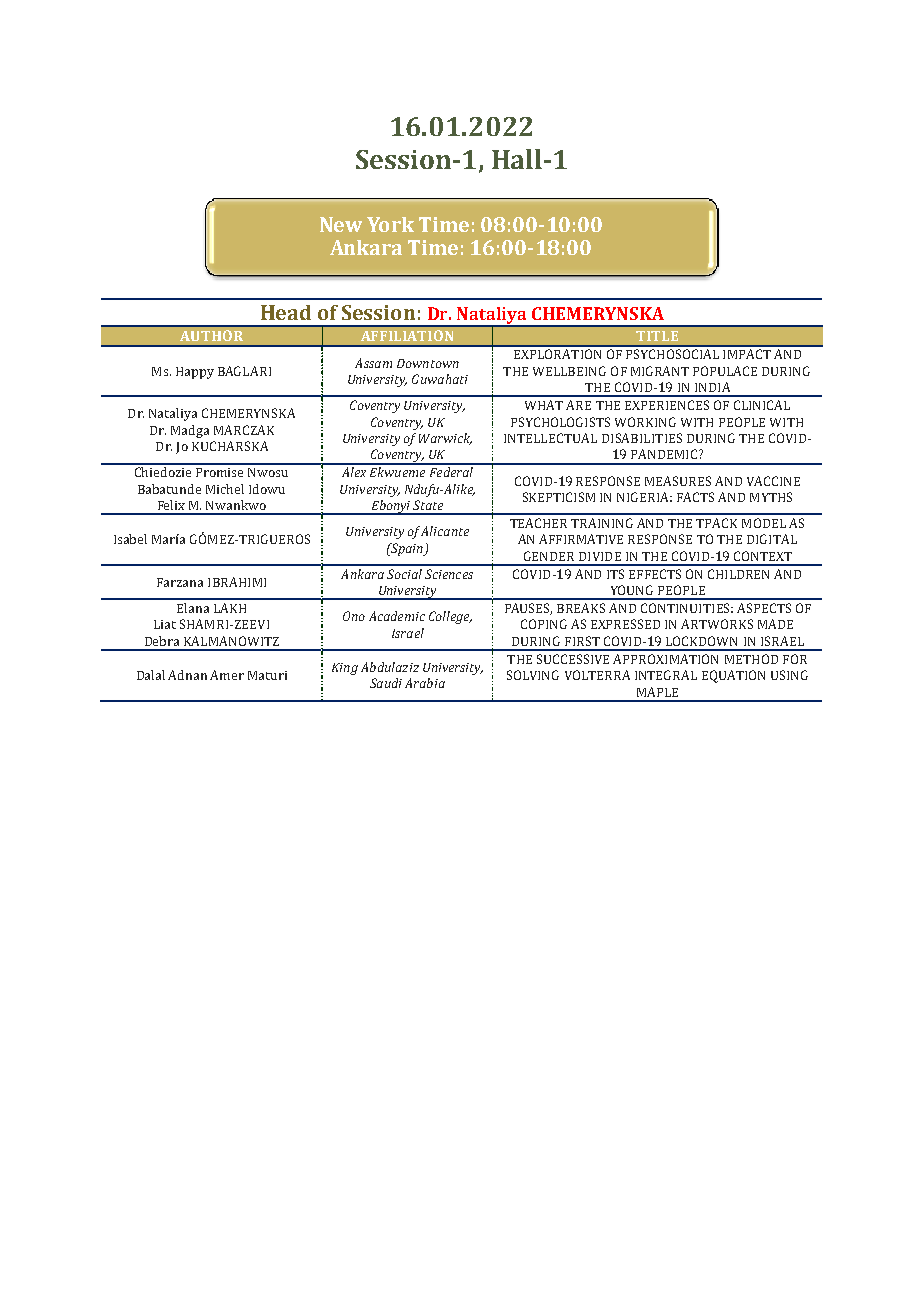  I want to click on MODEL, so click(764, 523).
